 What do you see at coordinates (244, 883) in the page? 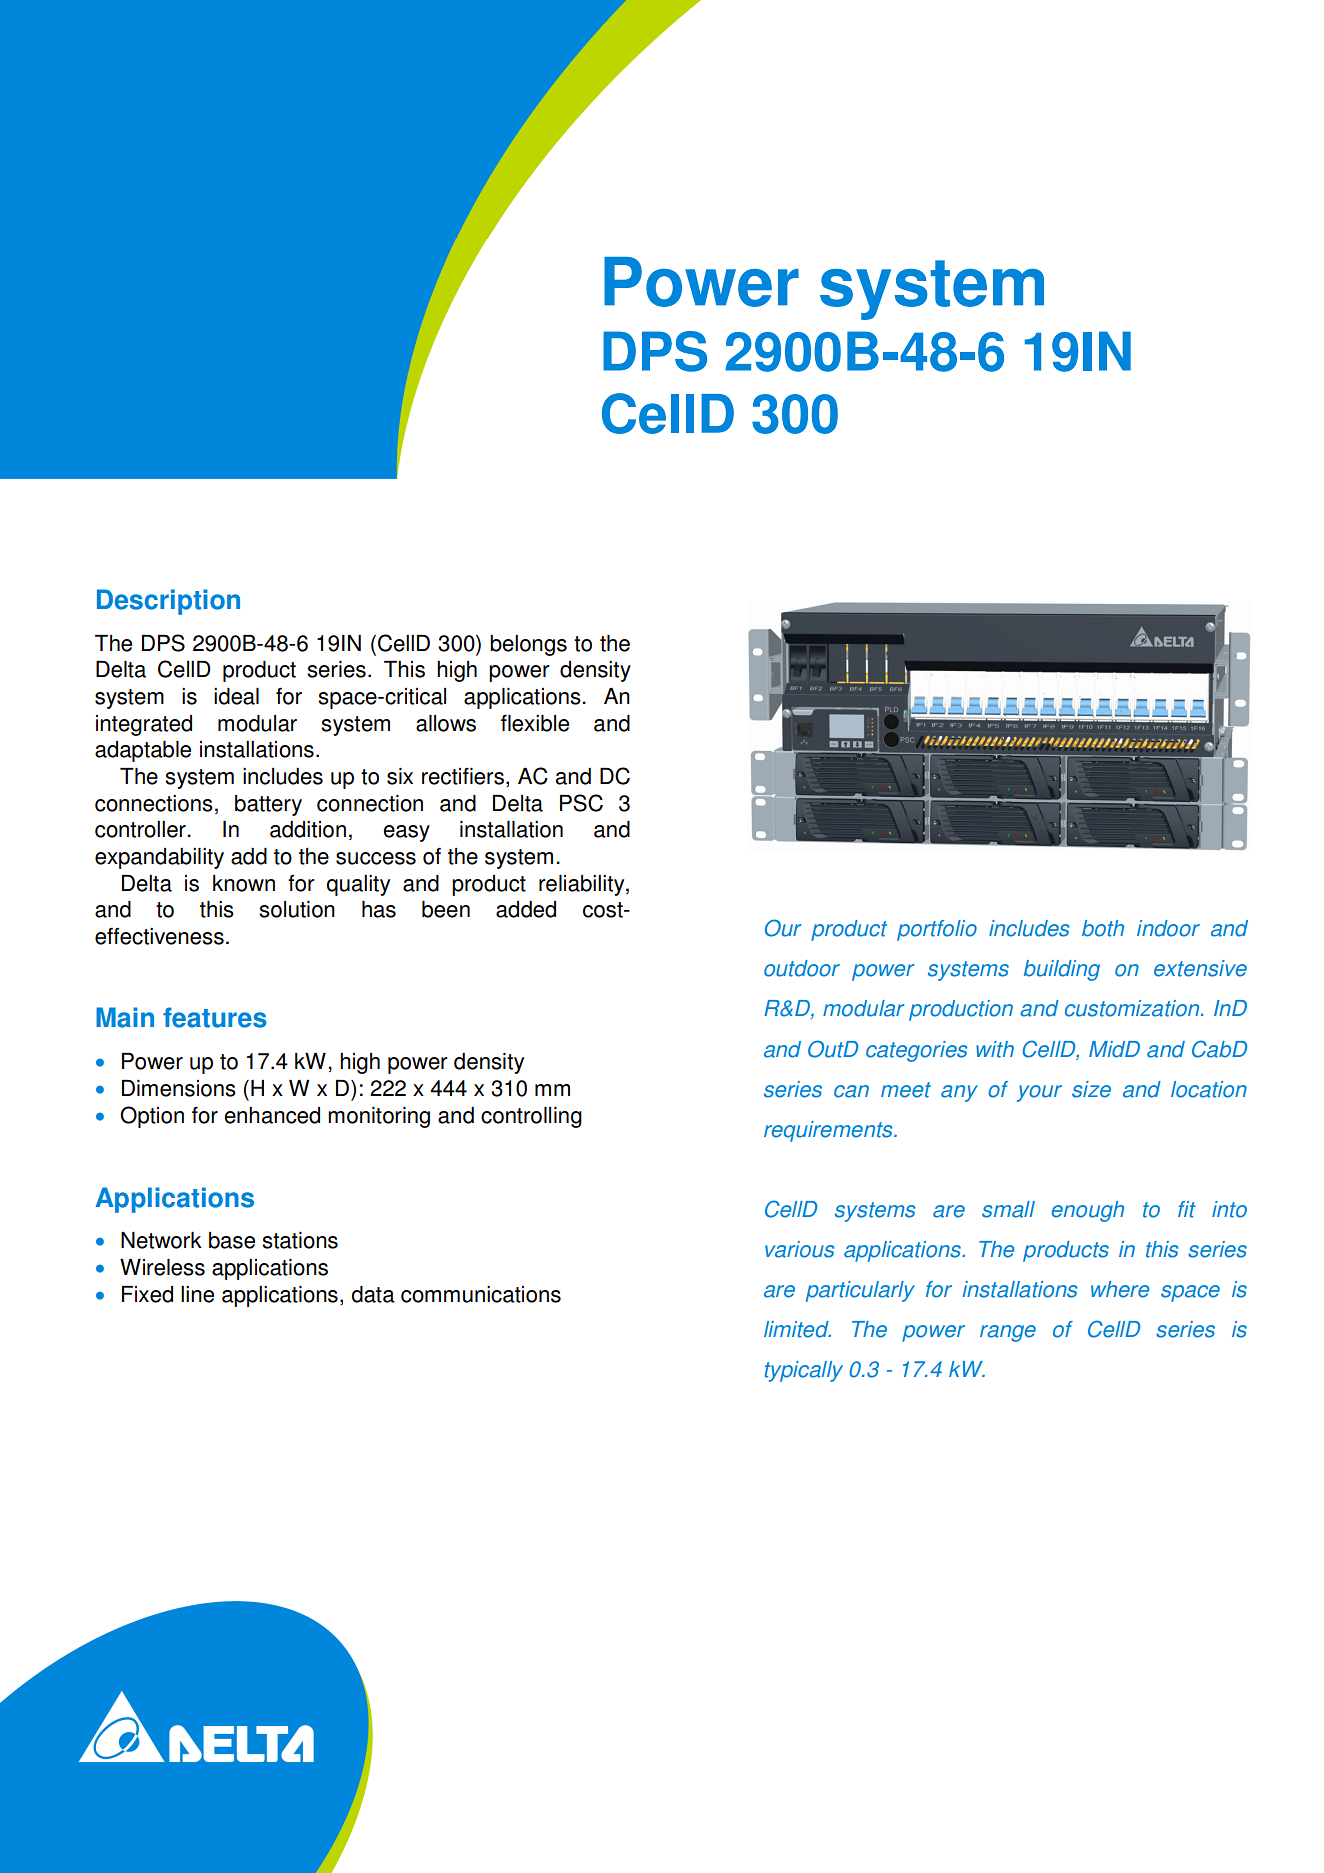
I see `known` at bounding box center [244, 883].
